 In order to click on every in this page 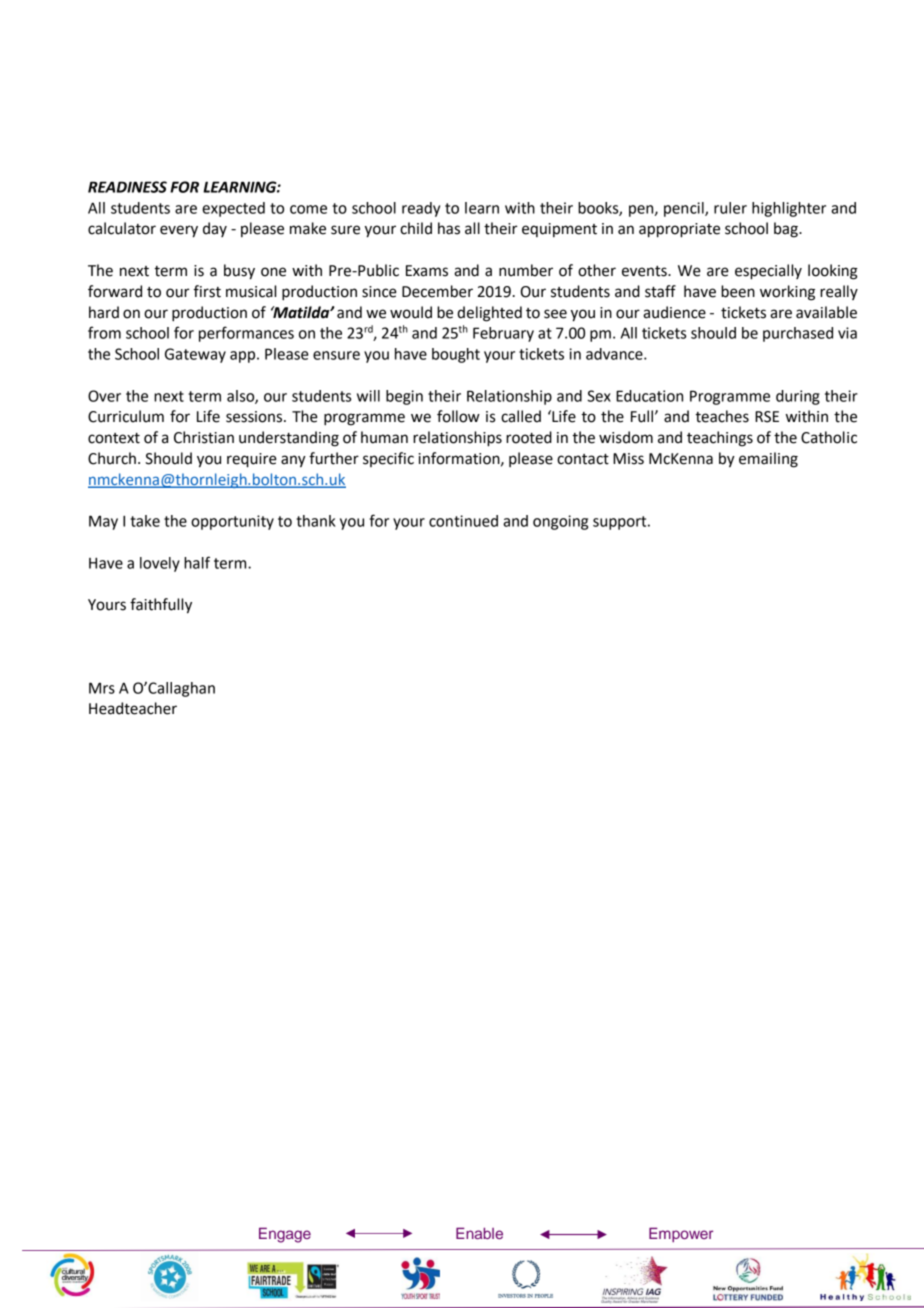, I will do `click(179, 231)`.
